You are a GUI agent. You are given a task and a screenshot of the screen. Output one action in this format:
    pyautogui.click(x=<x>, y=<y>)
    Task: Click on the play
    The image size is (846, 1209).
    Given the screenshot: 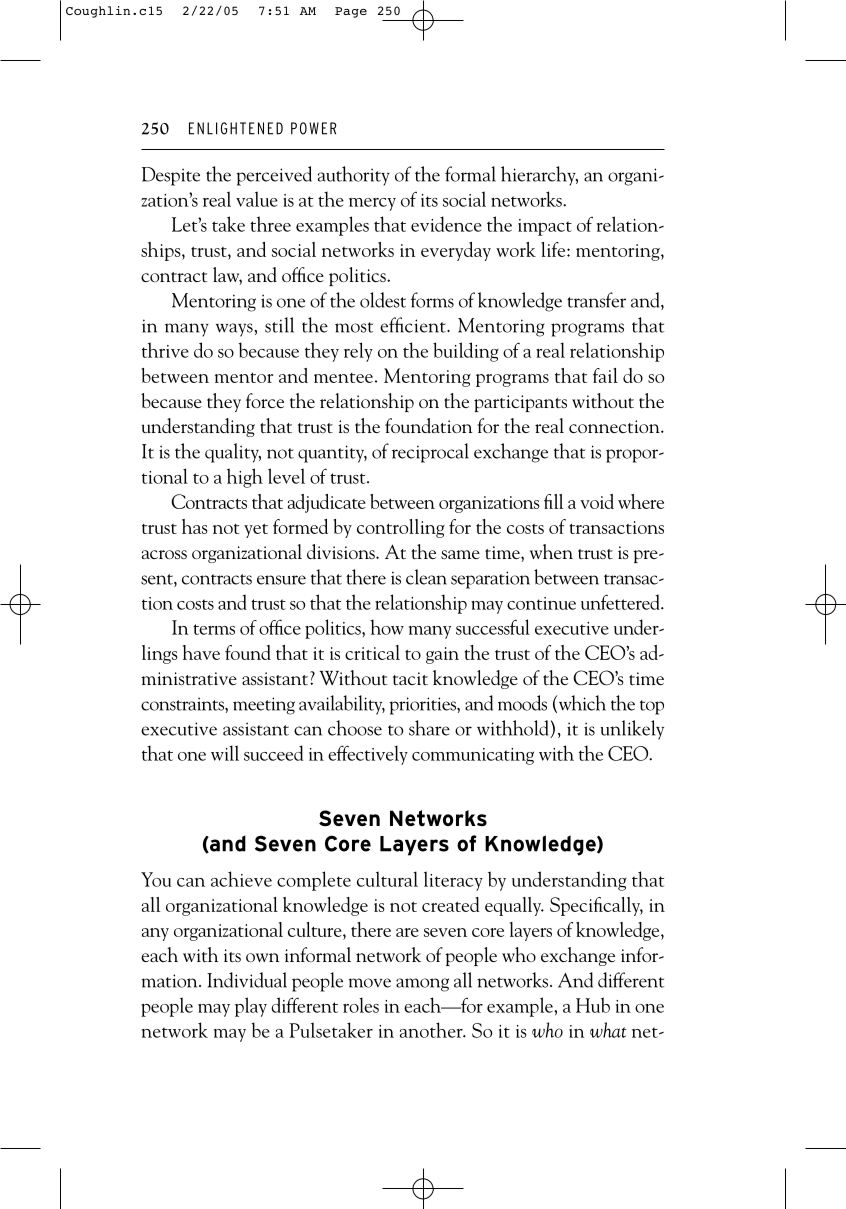 What is the action you would take?
    pyautogui.click(x=251, y=1007)
